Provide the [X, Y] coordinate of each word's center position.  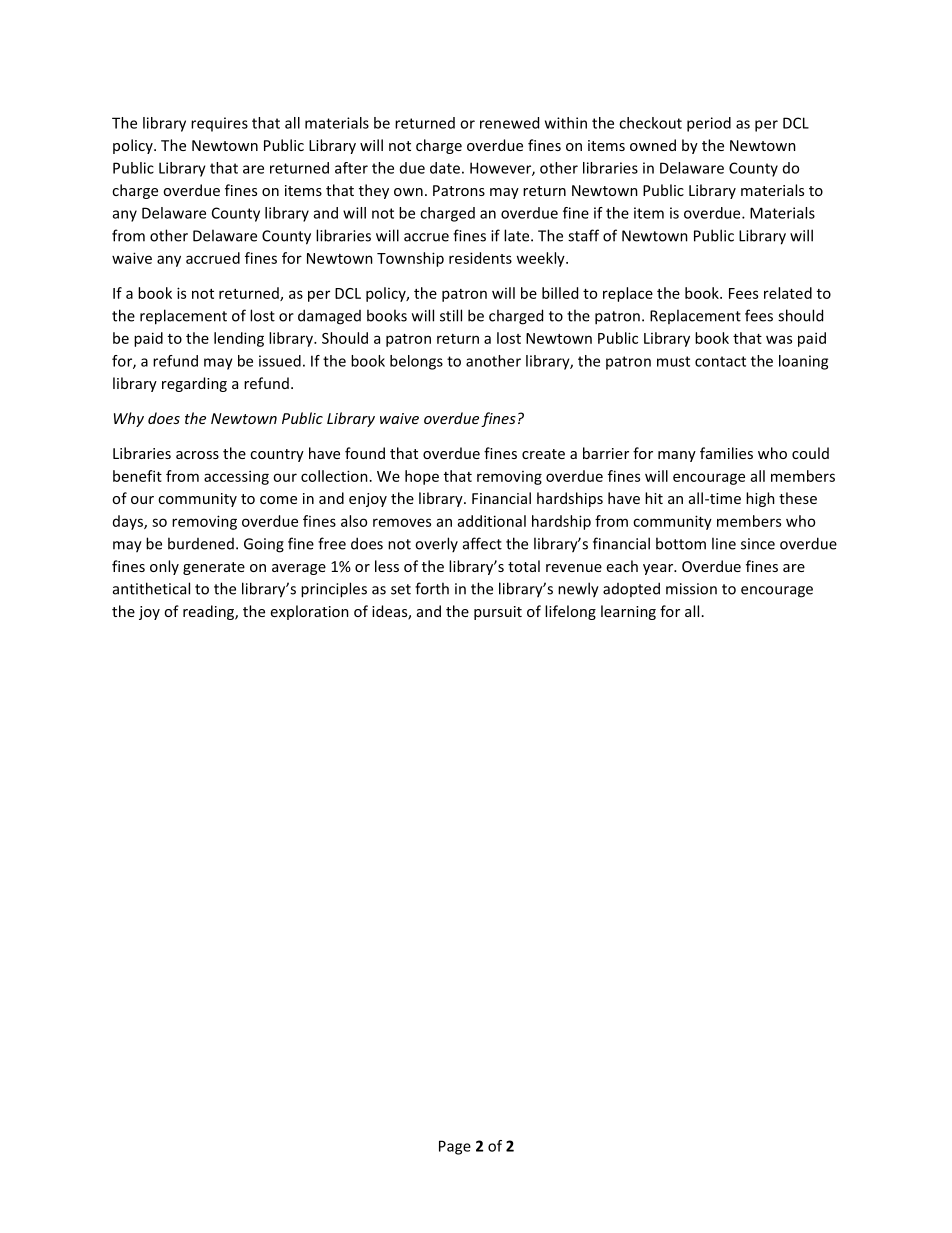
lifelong [570, 612]
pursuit [498, 613]
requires [219, 124]
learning [628, 612]
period [709, 124]
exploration [310, 612]
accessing [236, 477]
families [726, 453]
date [445, 168]
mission [691, 589]
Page [455, 1147]
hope [422, 477]
